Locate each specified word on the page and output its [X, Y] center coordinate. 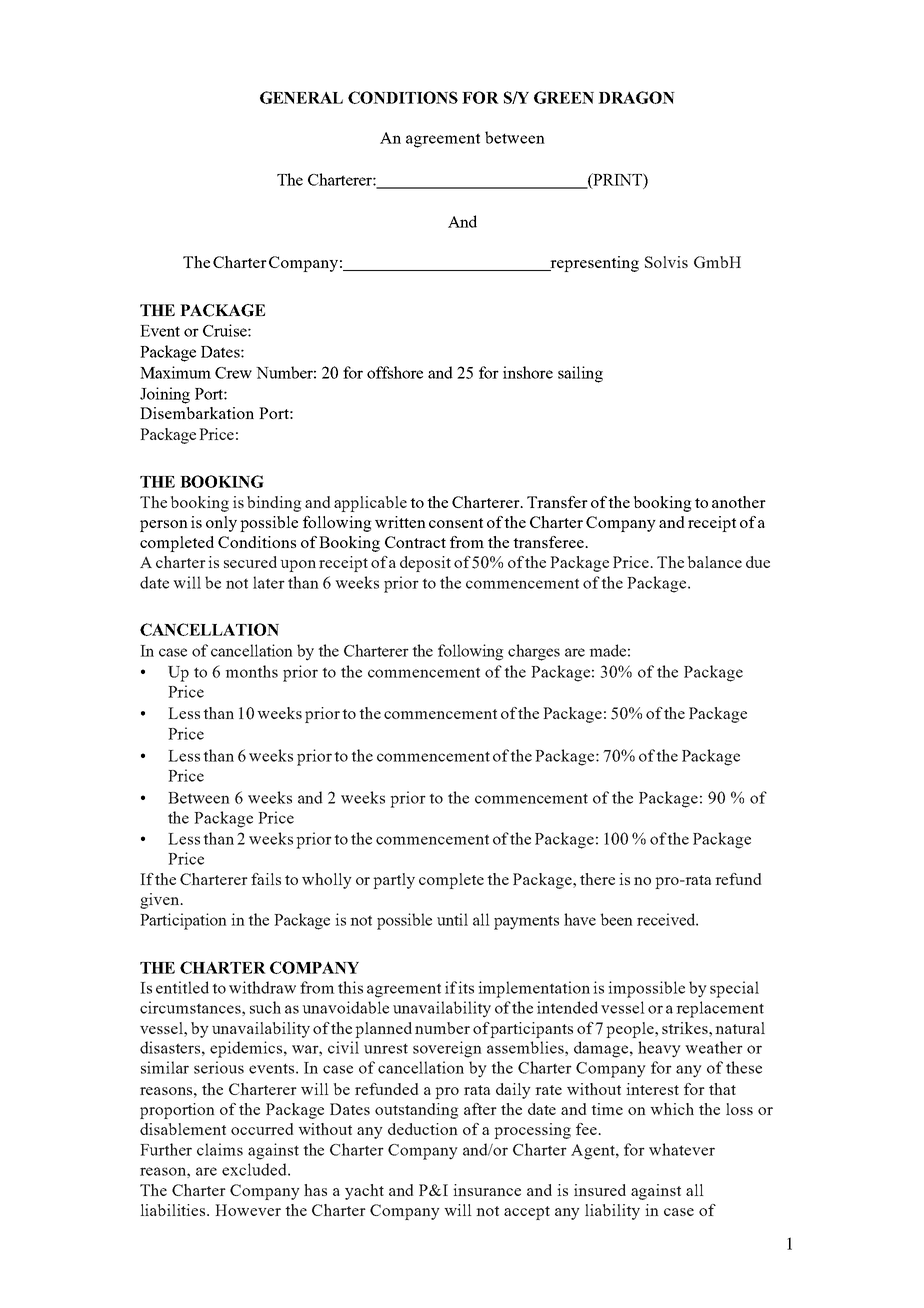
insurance [487, 1190]
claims [220, 1149]
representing [593, 264]
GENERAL [301, 97]
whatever [682, 1149]
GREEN [564, 97]
